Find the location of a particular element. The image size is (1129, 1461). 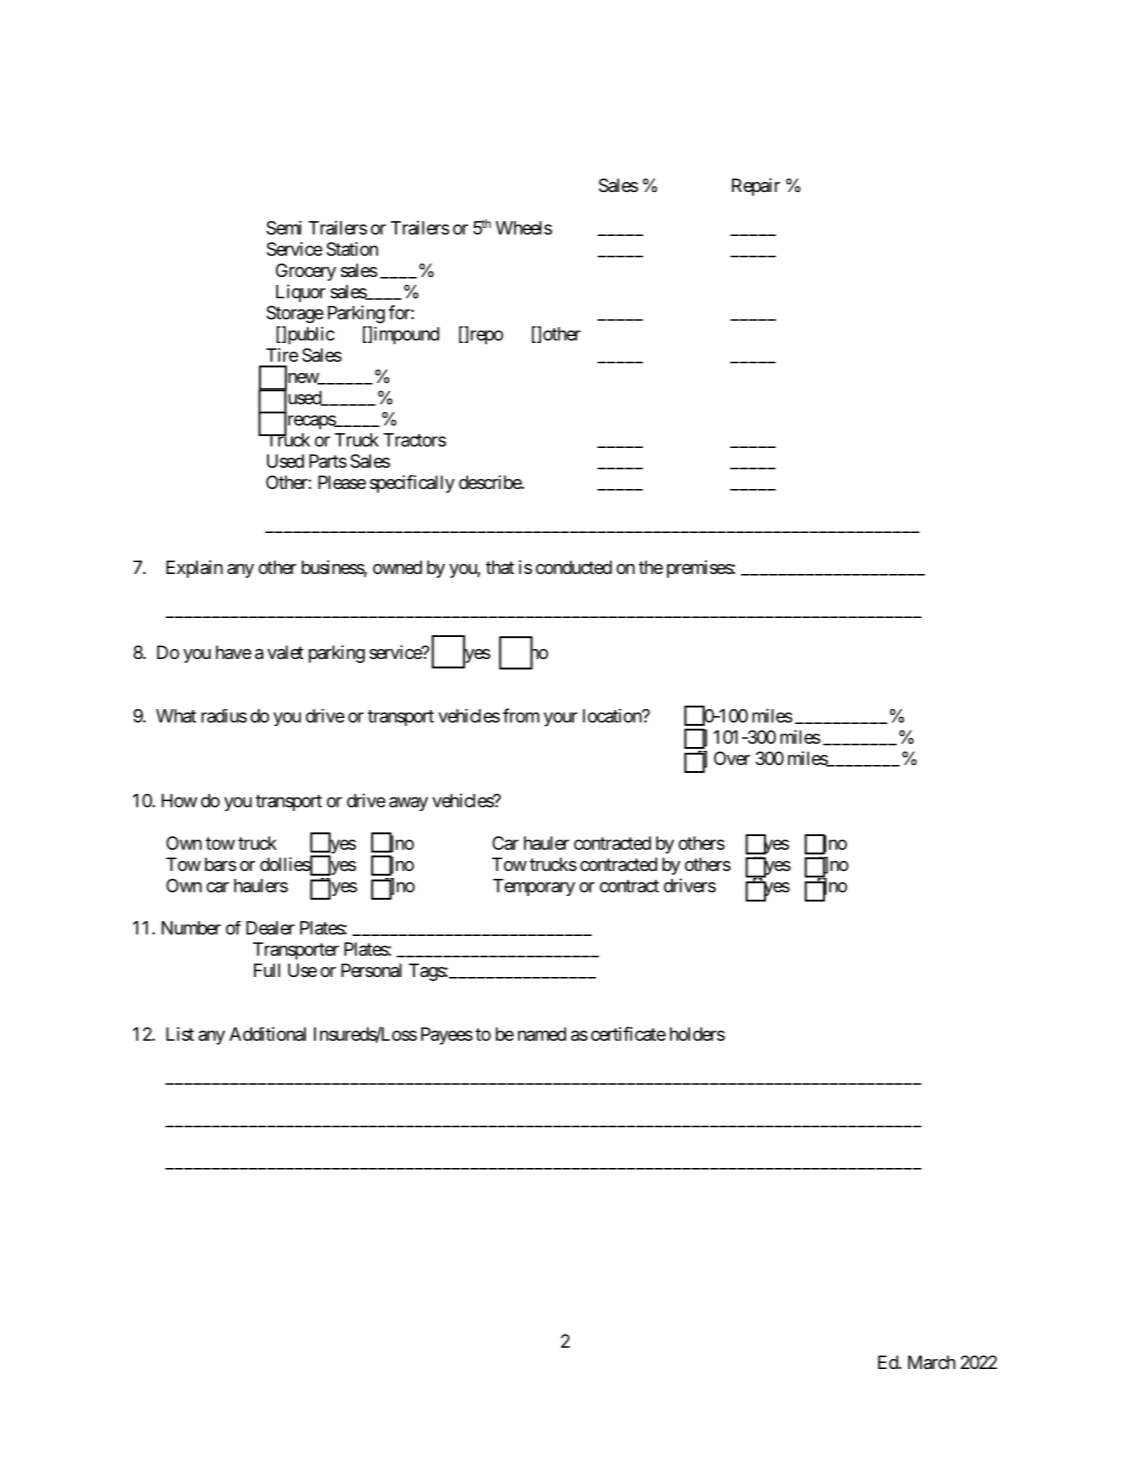

Explain is located at coordinates (194, 569).
